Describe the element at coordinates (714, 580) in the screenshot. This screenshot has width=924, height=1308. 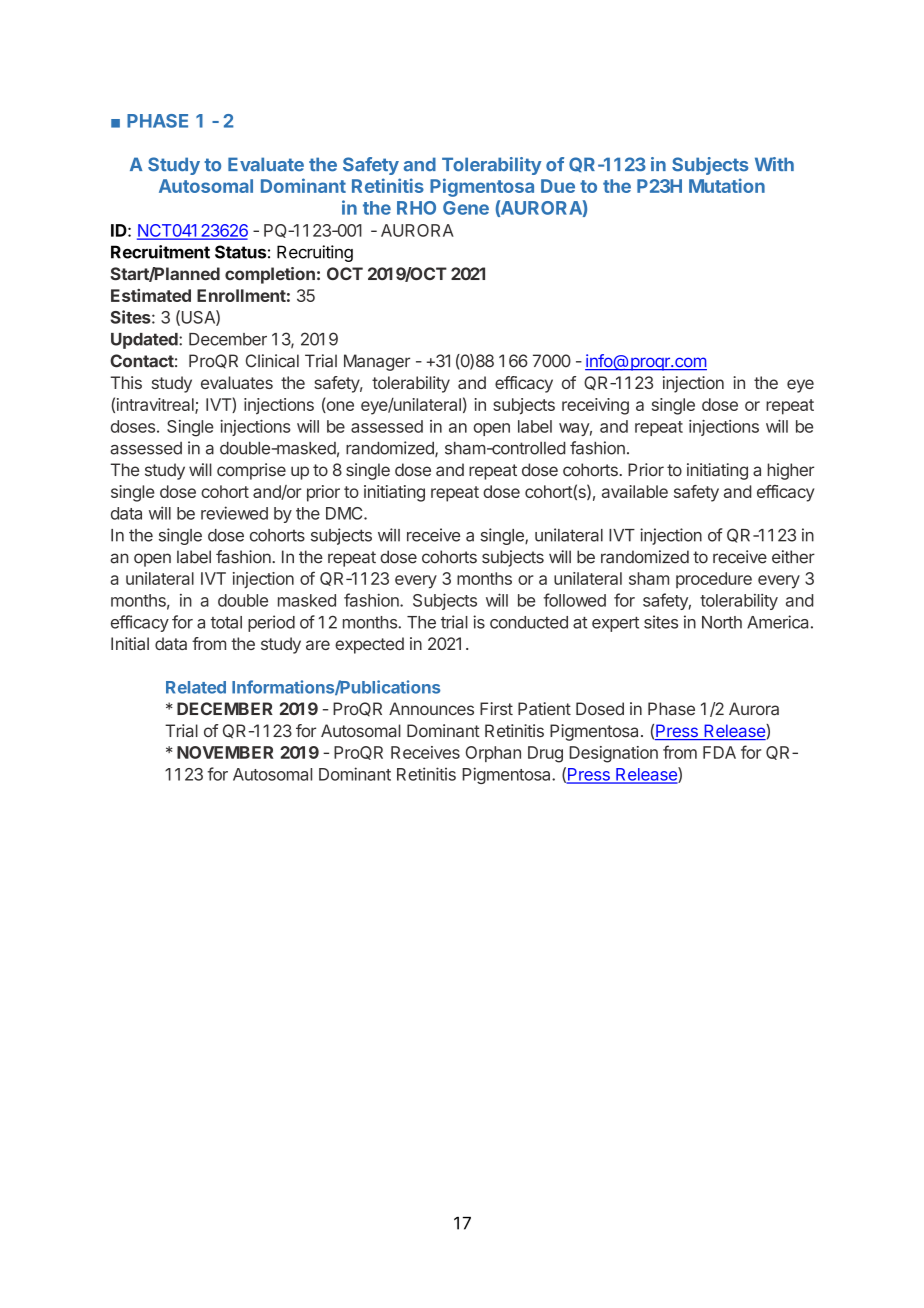
I see `procedure` at that location.
